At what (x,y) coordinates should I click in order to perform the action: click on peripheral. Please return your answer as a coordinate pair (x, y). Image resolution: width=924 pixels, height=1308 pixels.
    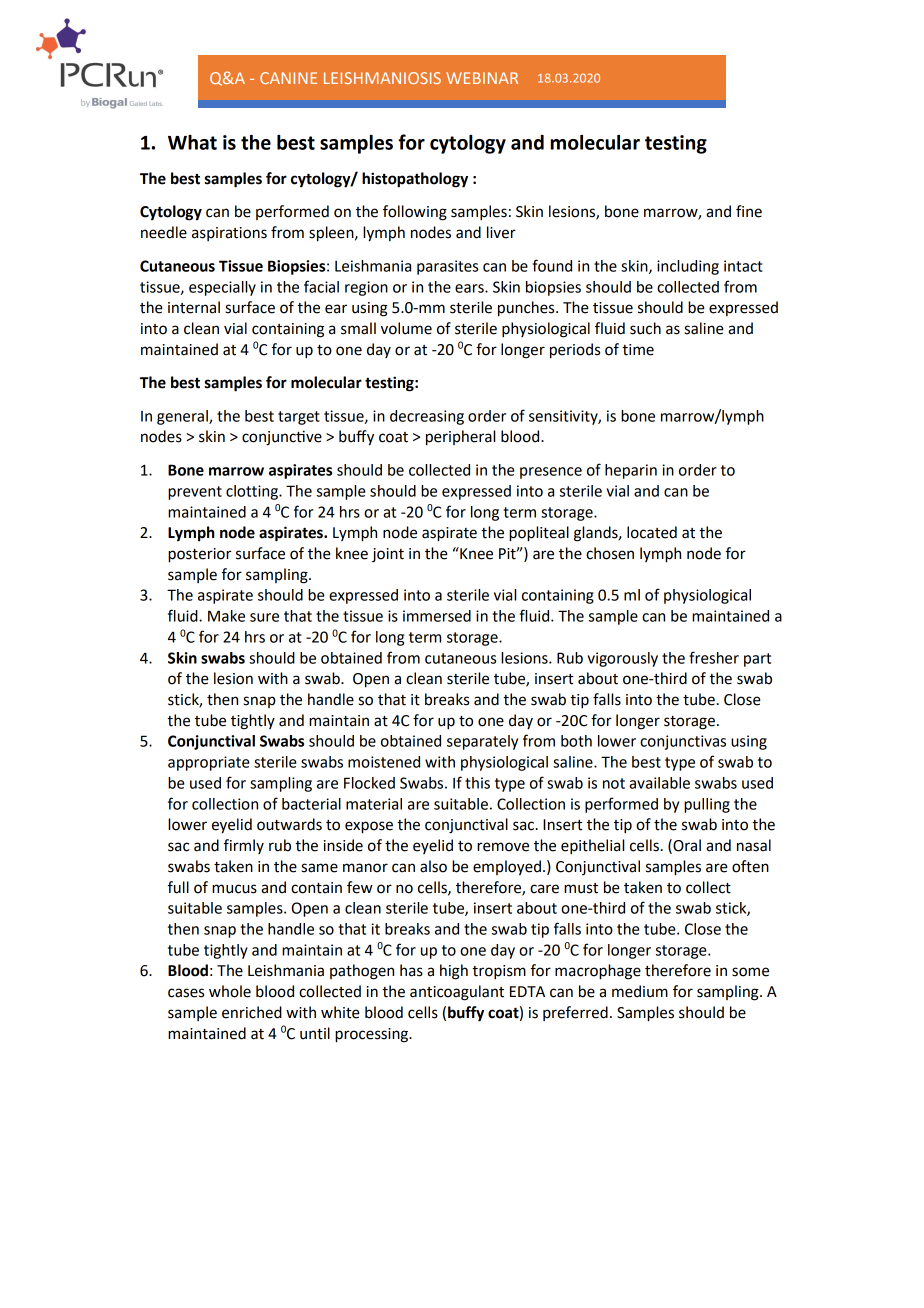
    Looking at the image, I should click on (460, 438).
